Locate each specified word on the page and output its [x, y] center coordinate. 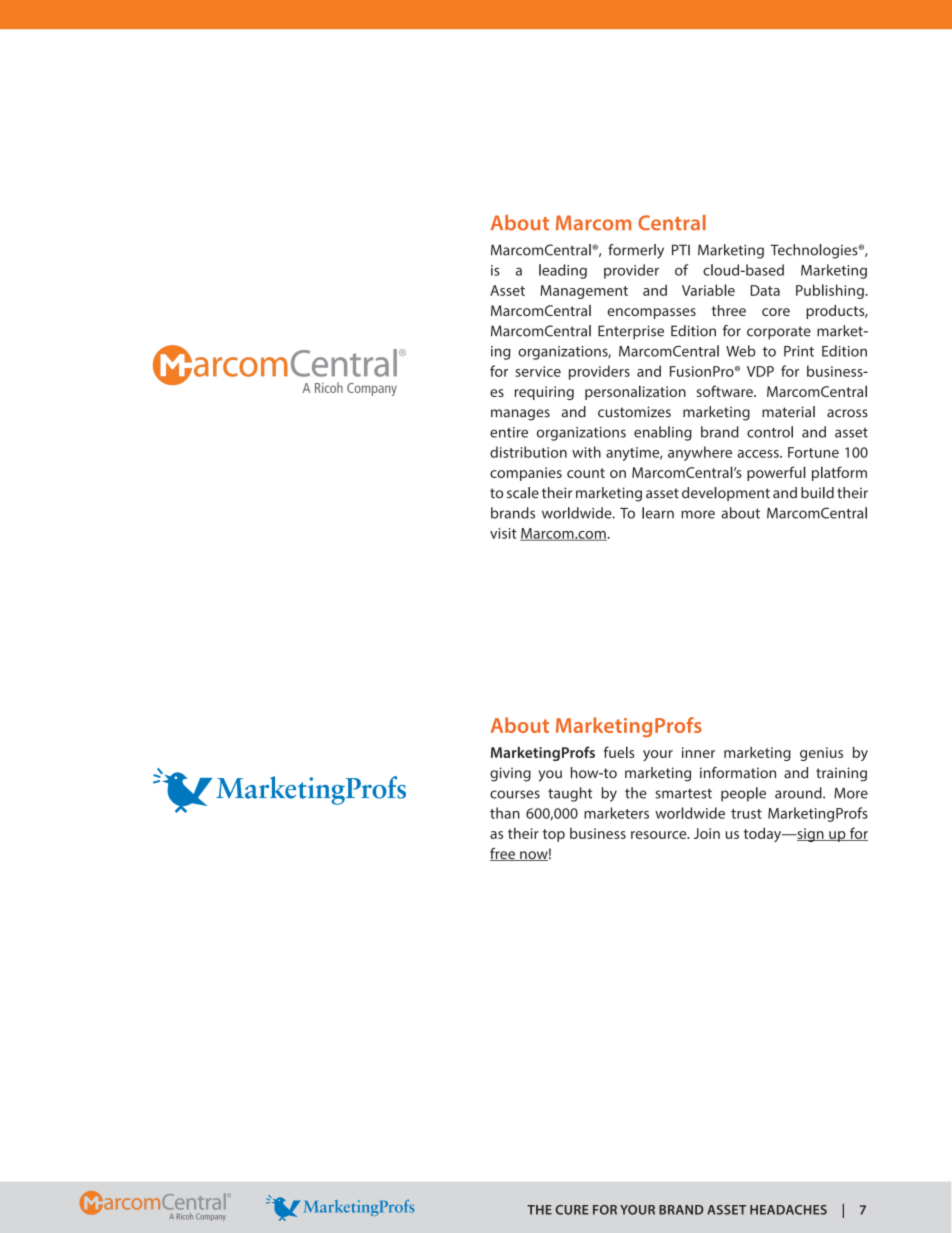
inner [698, 752]
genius [821, 754]
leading [563, 271]
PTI [681, 250]
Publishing [831, 291]
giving [510, 774]
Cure [571, 1210]
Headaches [788, 1210]
